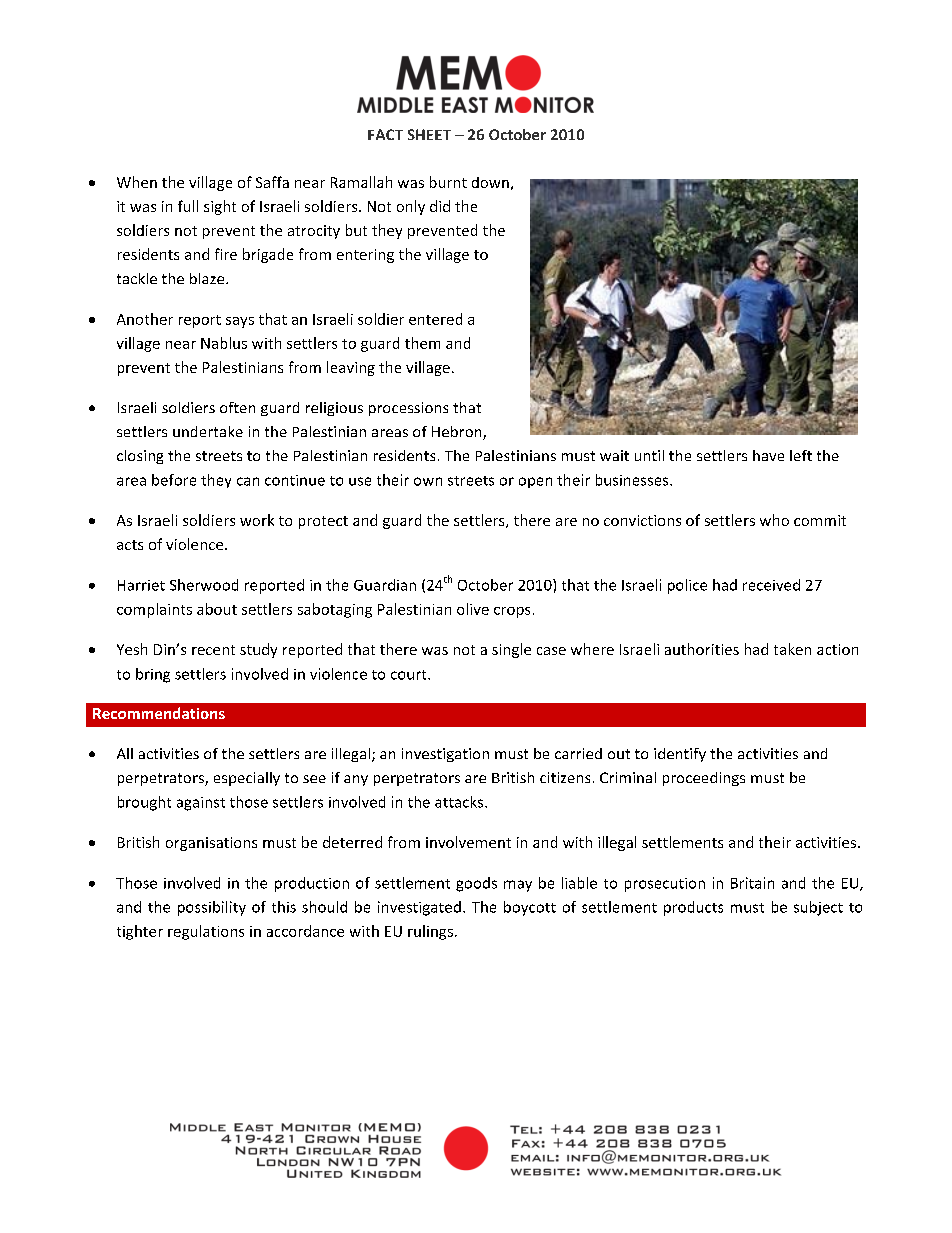 The width and height of the screenshot is (952, 1233). I want to click on burnt, so click(448, 182).
